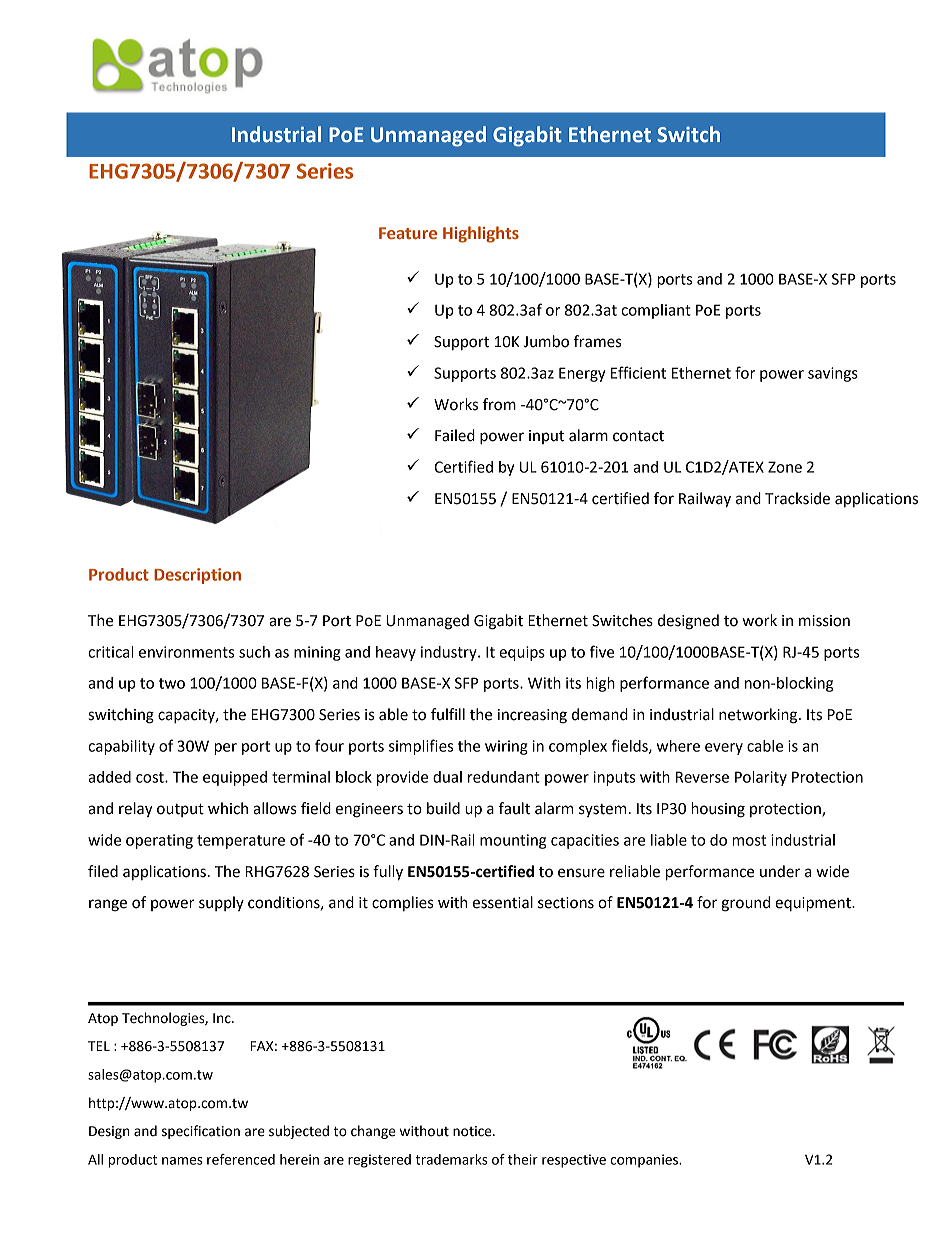  What do you see at coordinates (546, 341) in the image?
I see `Jumbo` at bounding box center [546, 341].
